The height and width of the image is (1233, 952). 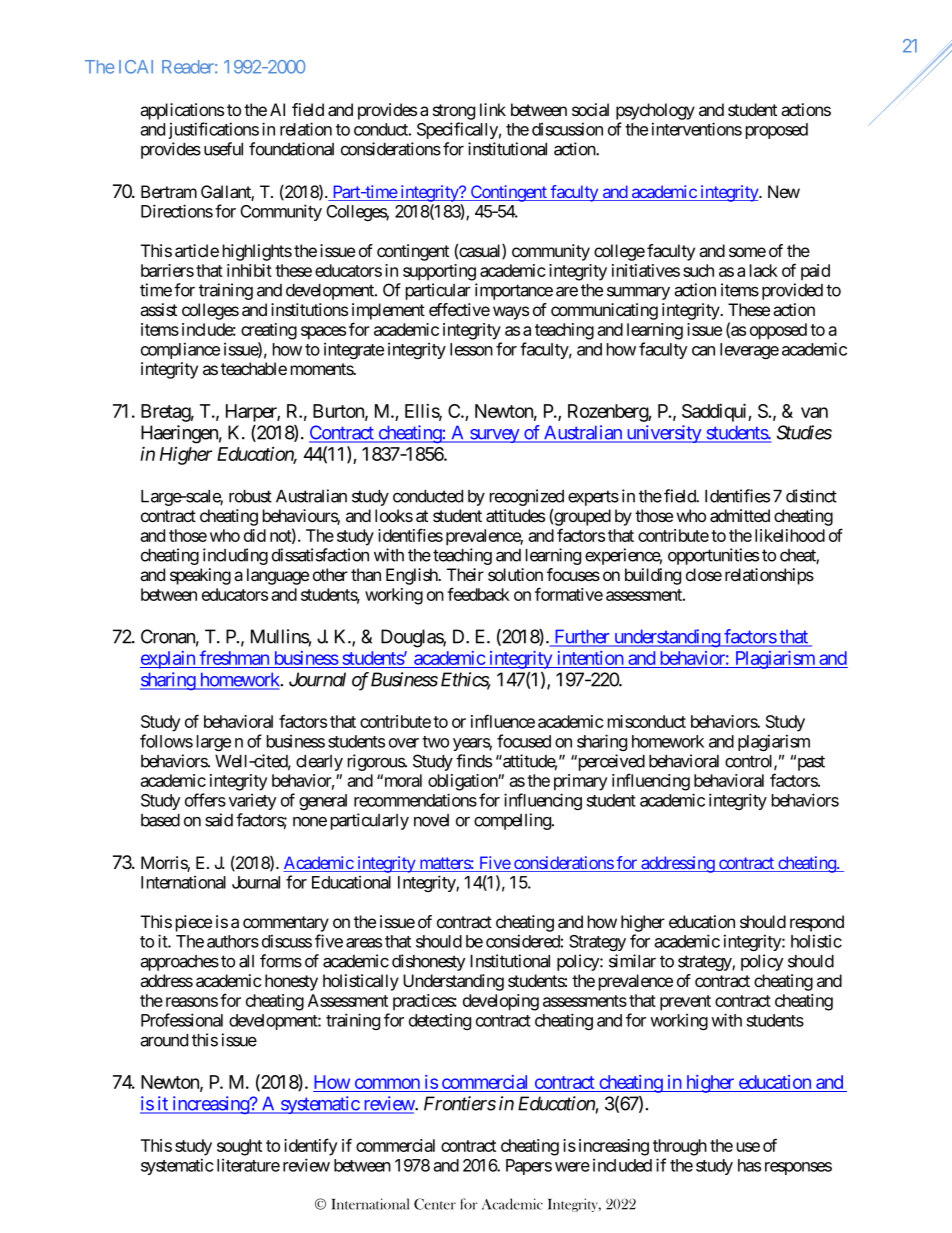 What do you see at coordinates (435, 1204) in the image?
I see `Center` at bounding box center [435, 1204].
